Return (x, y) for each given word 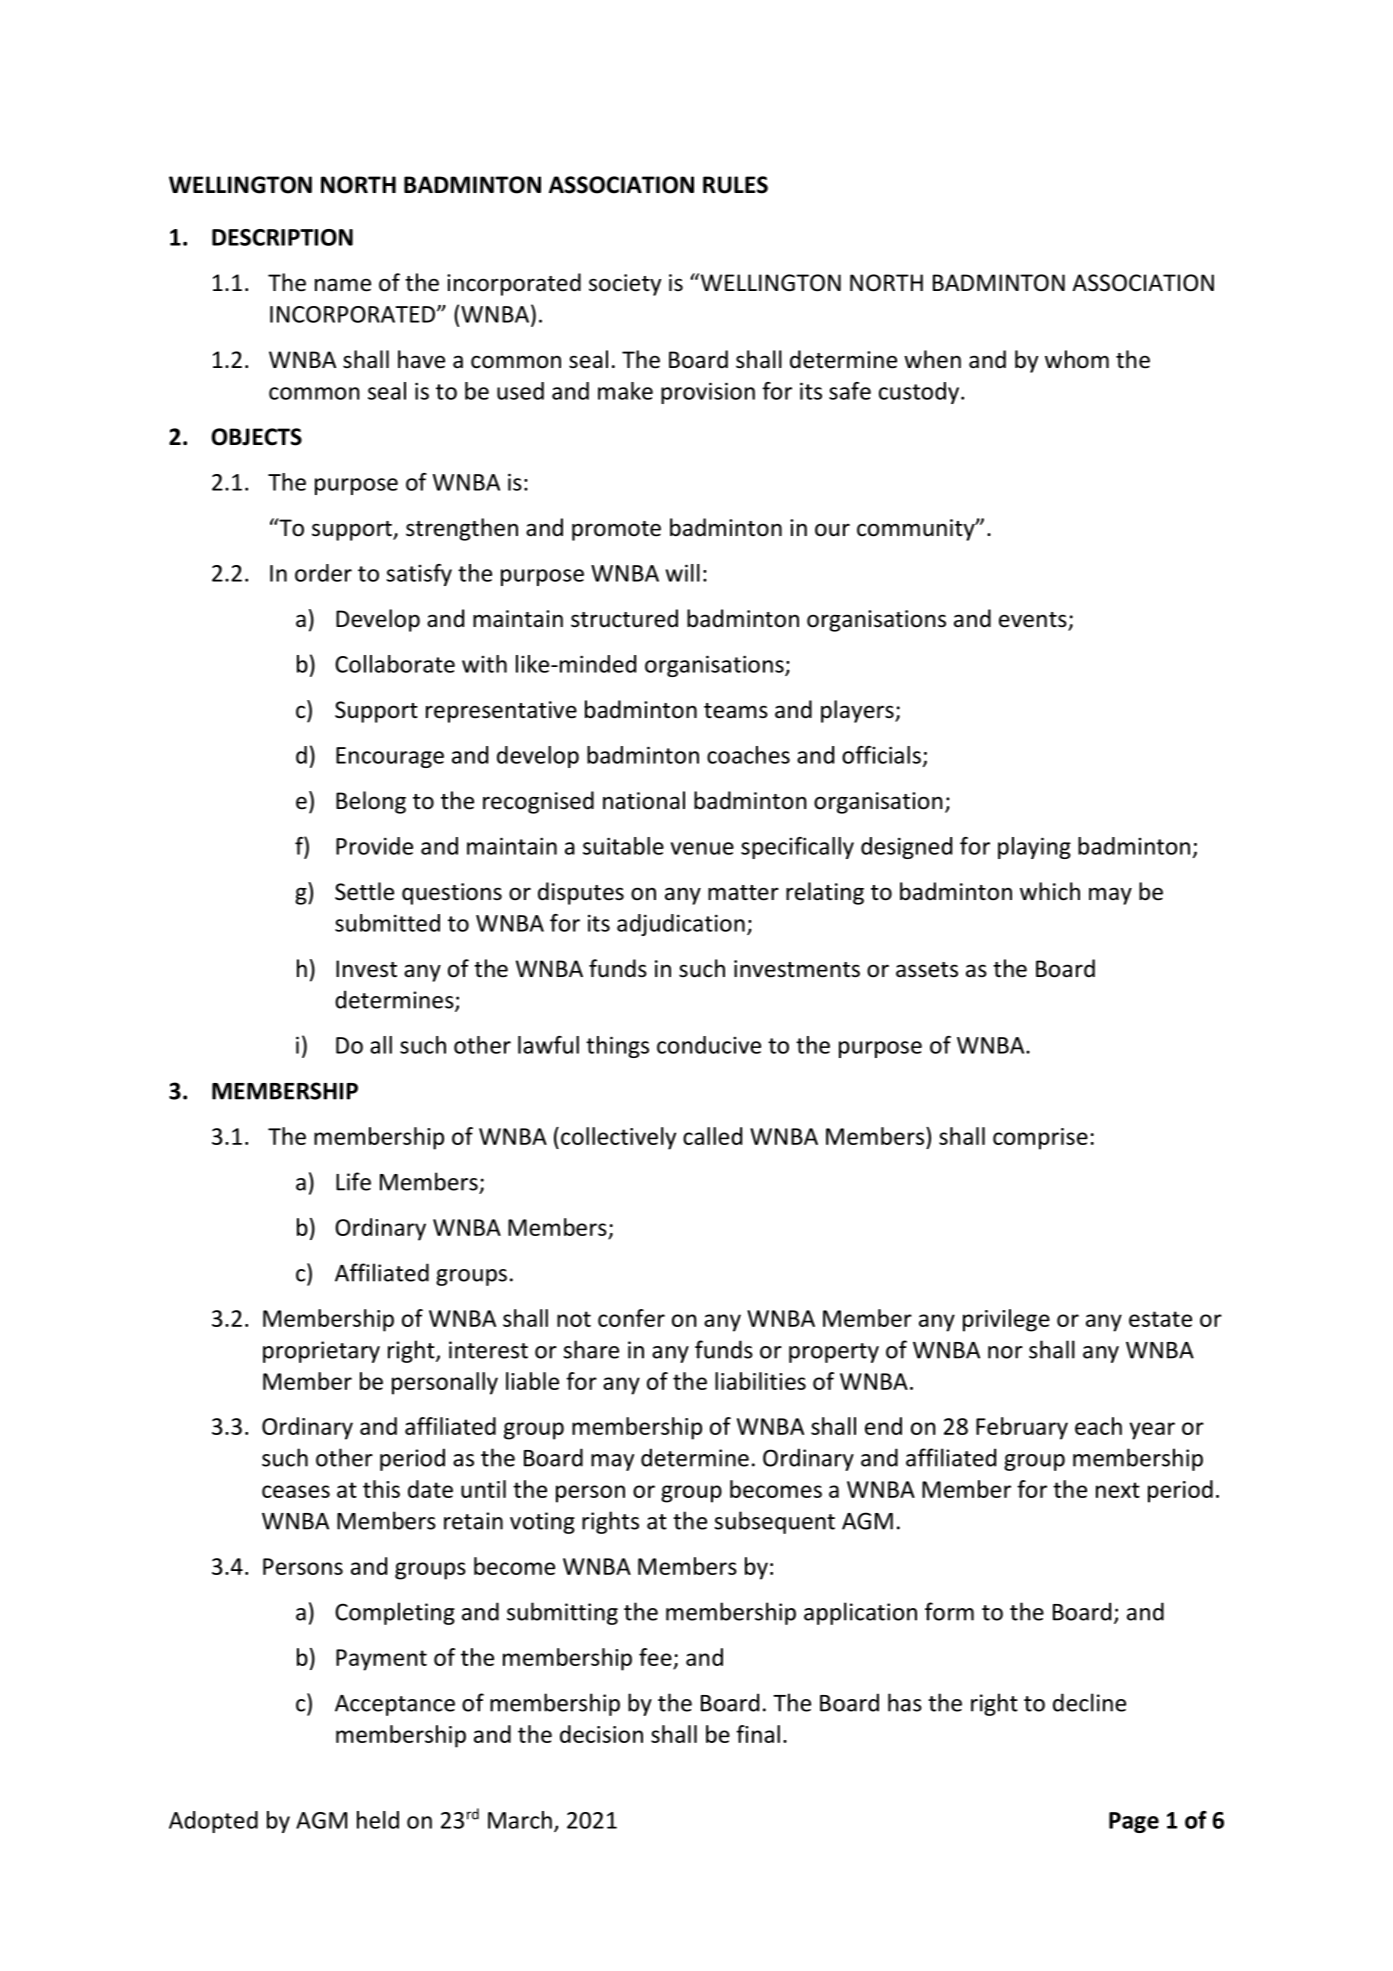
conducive (709, 1045)
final (758, 1734)
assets (927, 970)
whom (1077, 359)
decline (1089, 1702)
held (378, 1820)
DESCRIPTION (282, 237)
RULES (735, 185)
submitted (387, 923)
